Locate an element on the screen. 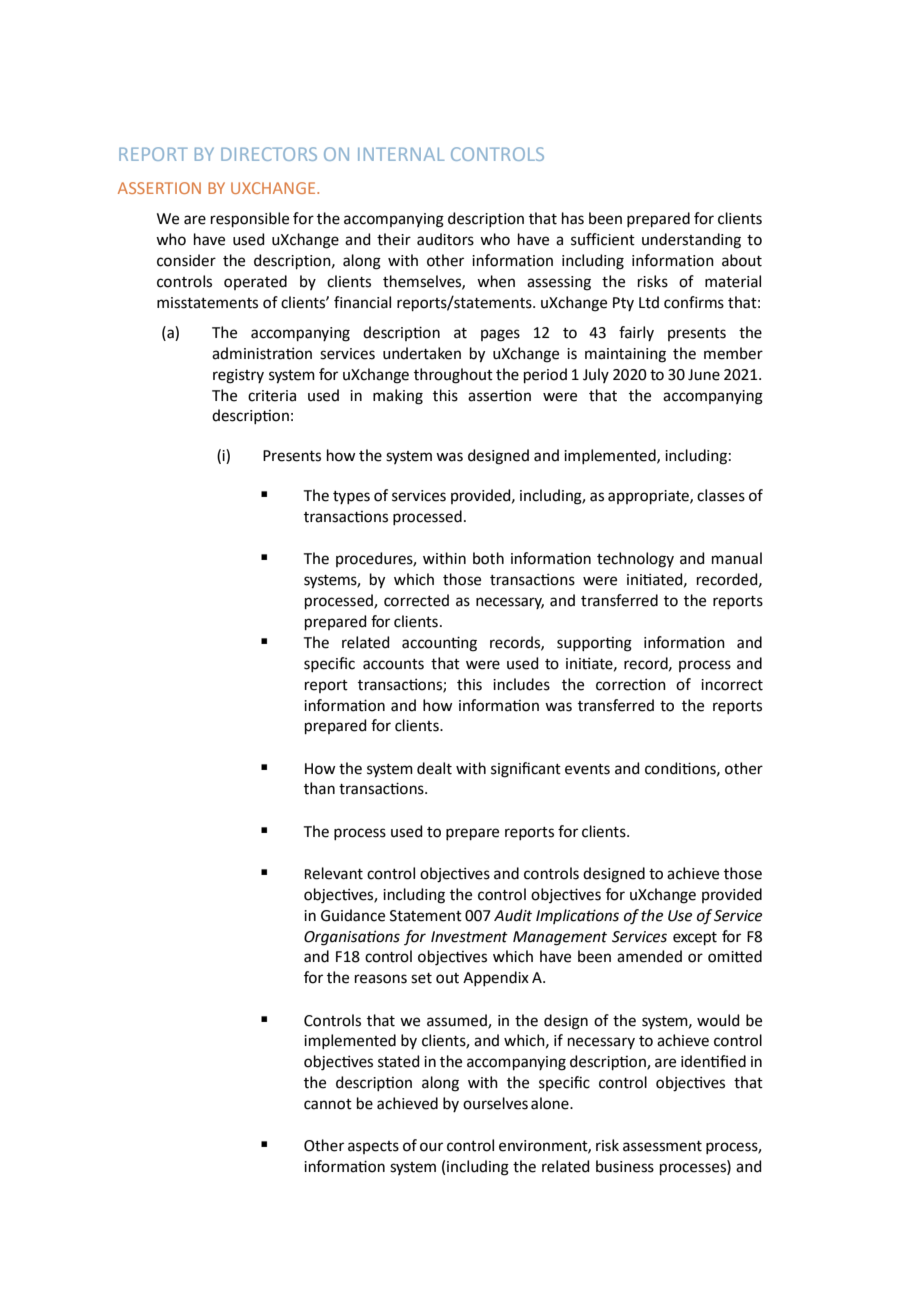 This screenshot has width=924, height=1308. than is located at coordinates (319, 788).
